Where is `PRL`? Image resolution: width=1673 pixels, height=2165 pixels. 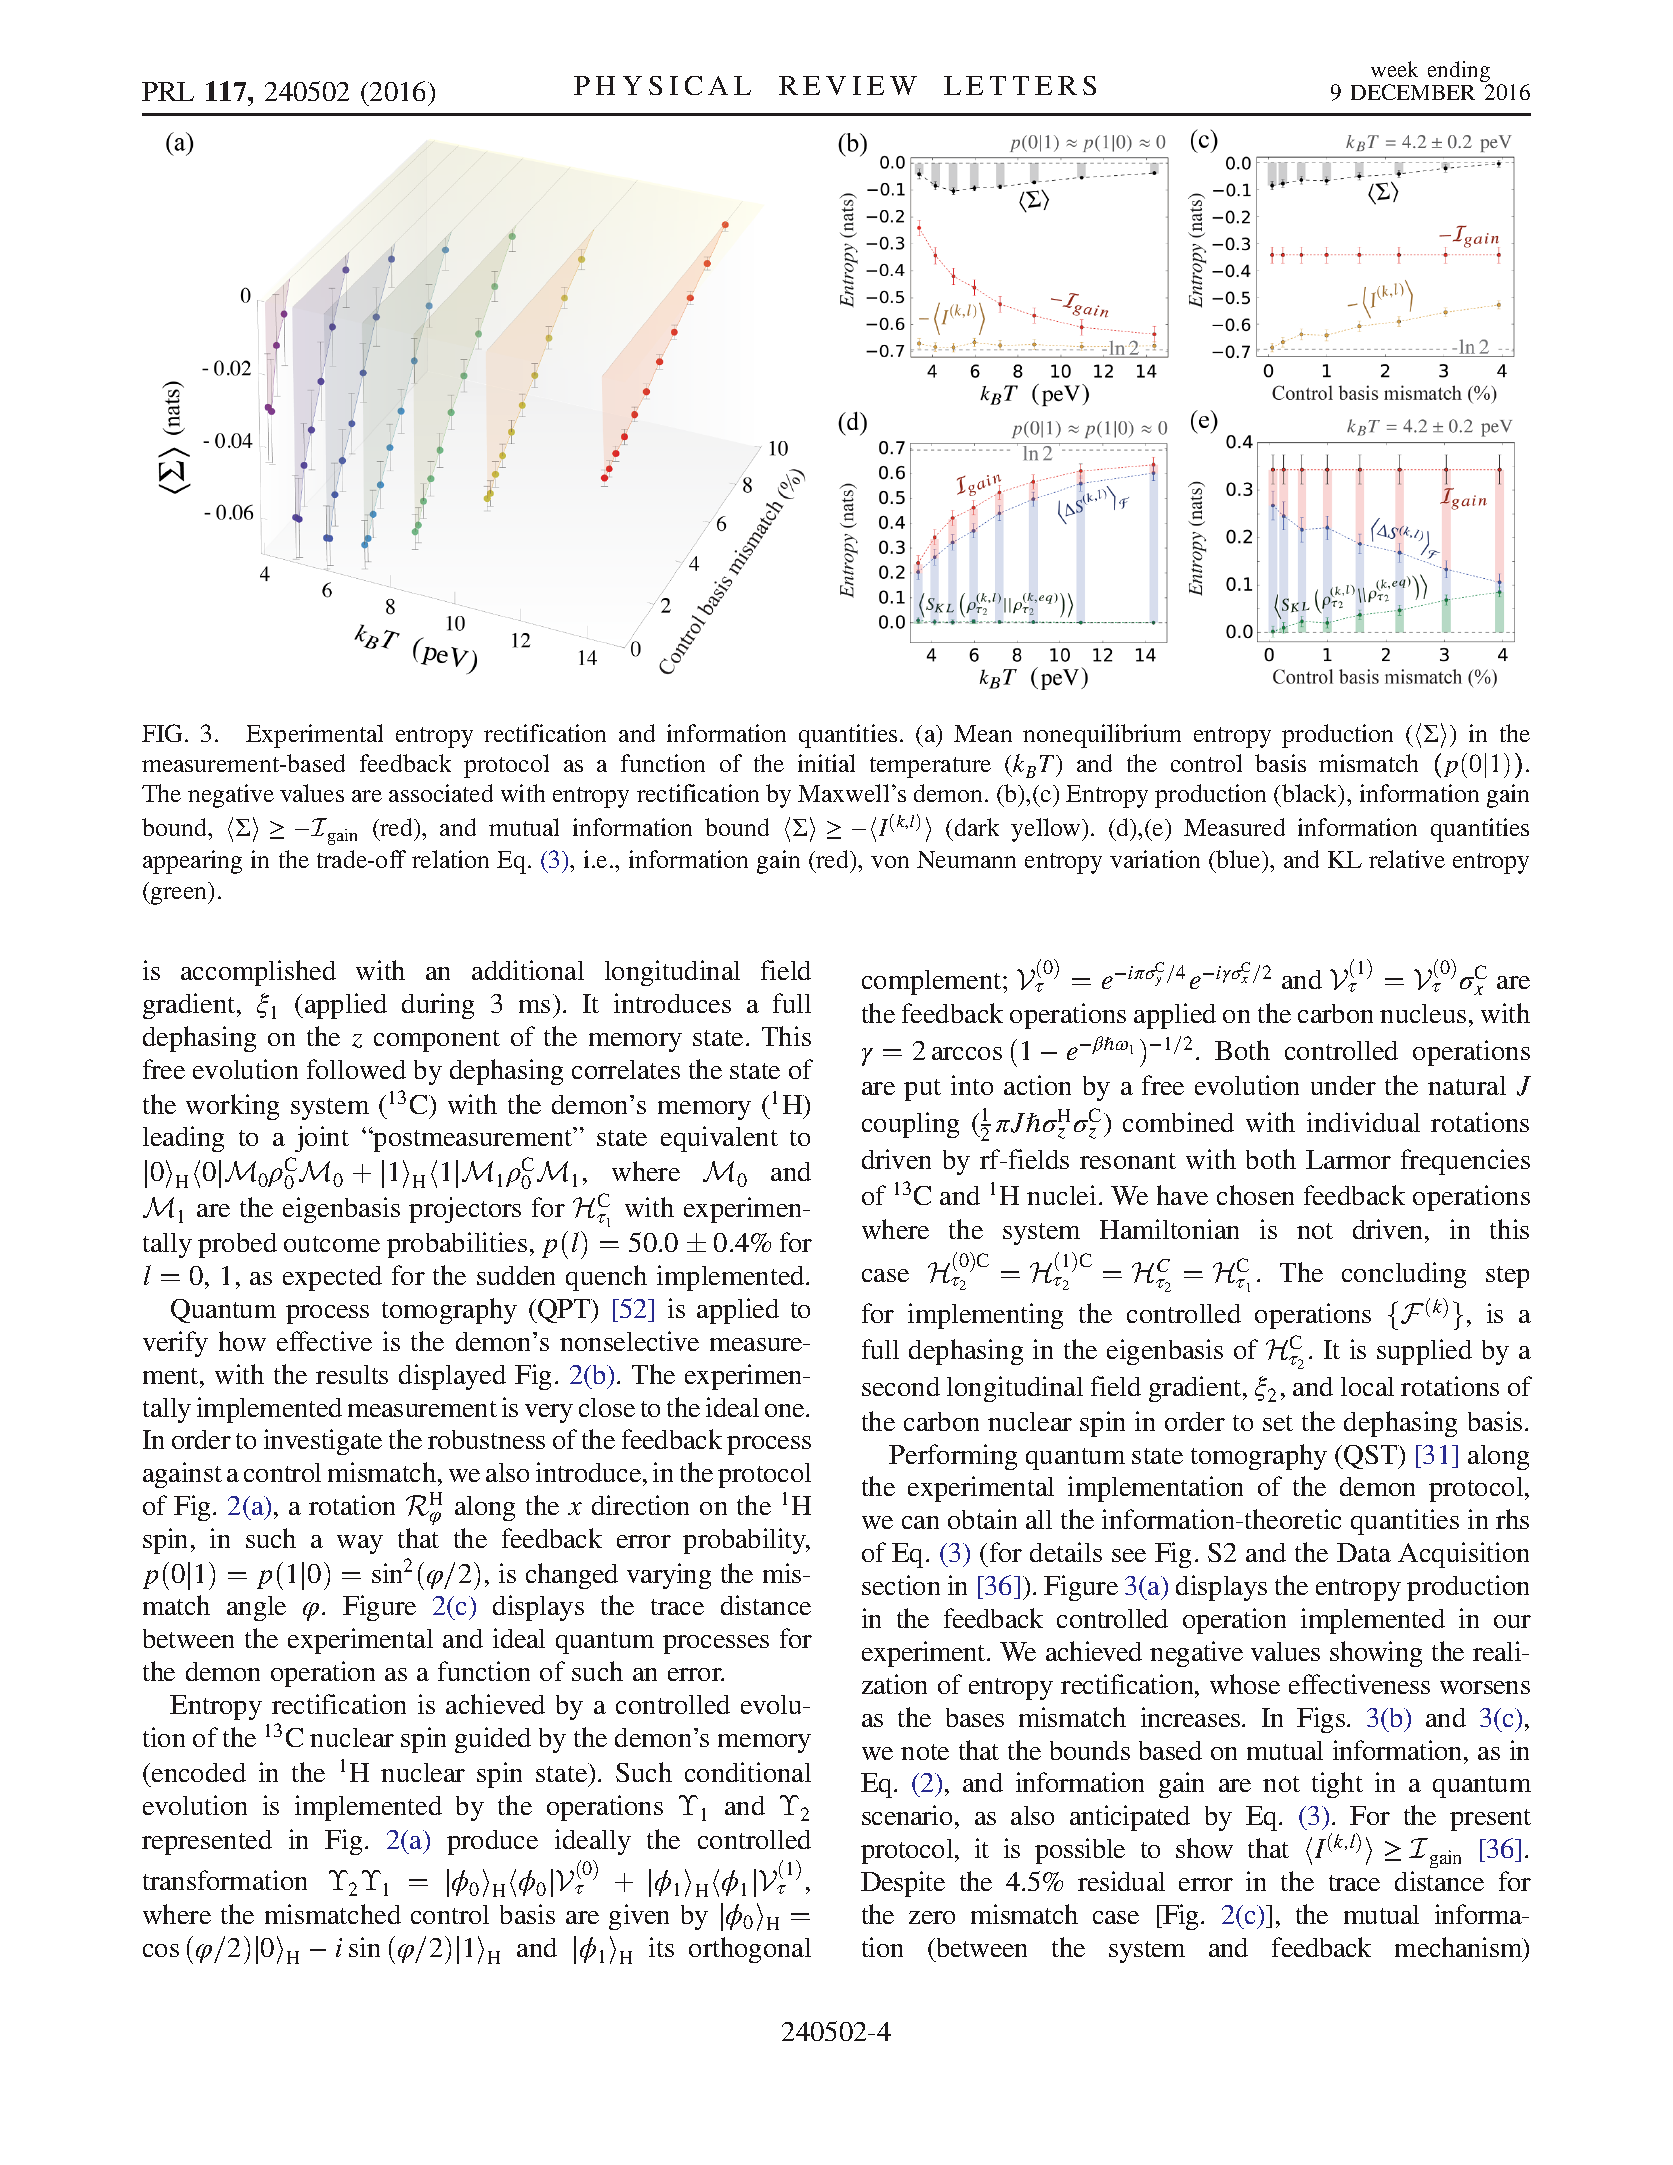 PRL is located at coordinates (168, 91).
